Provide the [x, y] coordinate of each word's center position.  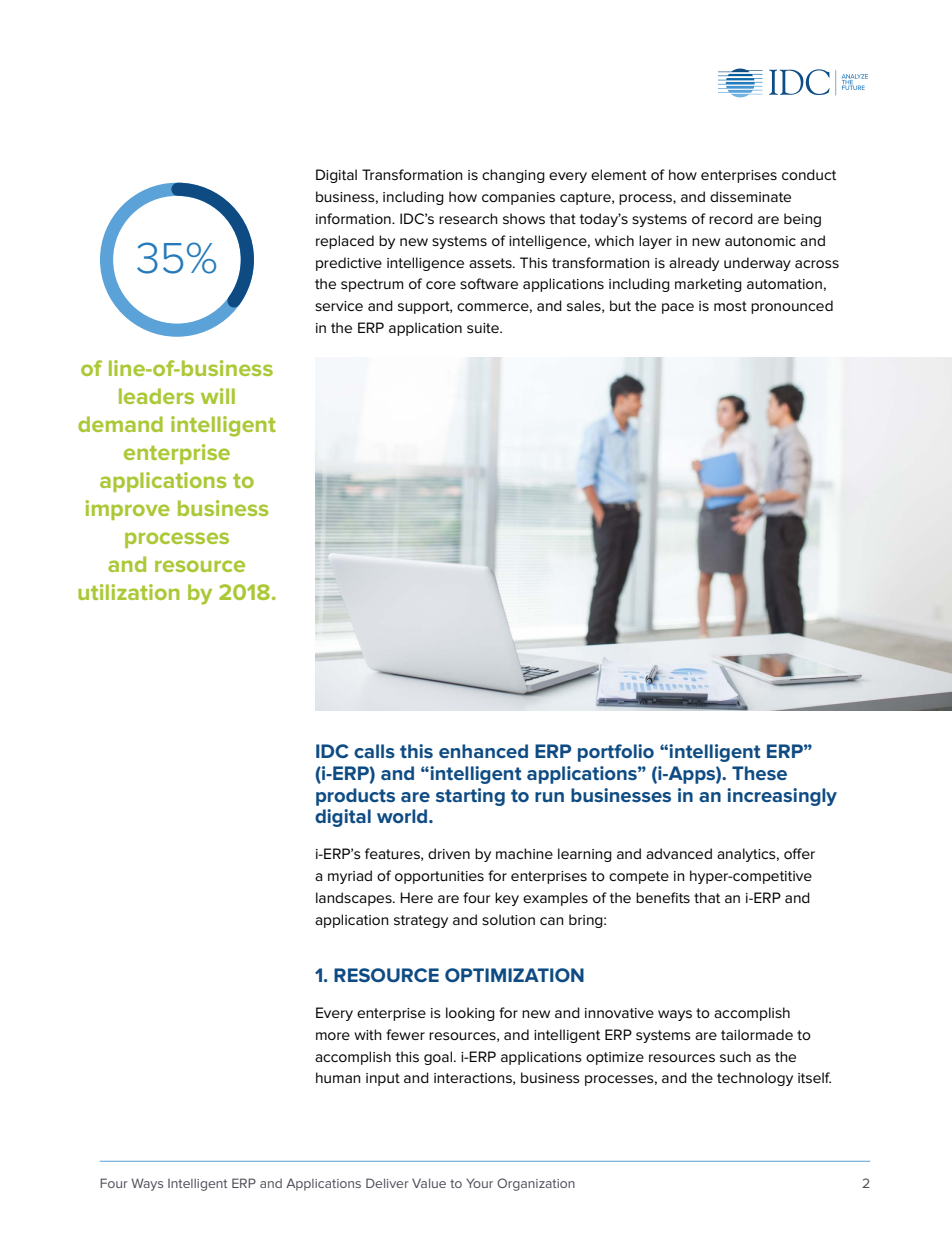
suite [484, 328]
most [730, 306]
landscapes [355, 899]
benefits [663, 897]
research [468, 218]
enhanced [483, 751]
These [759, 773]
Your [479, 1183]
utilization [128, 592]
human [338, 1077]
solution [508, 919]
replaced [345, 242]
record [731, 218]
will [218, 396]
